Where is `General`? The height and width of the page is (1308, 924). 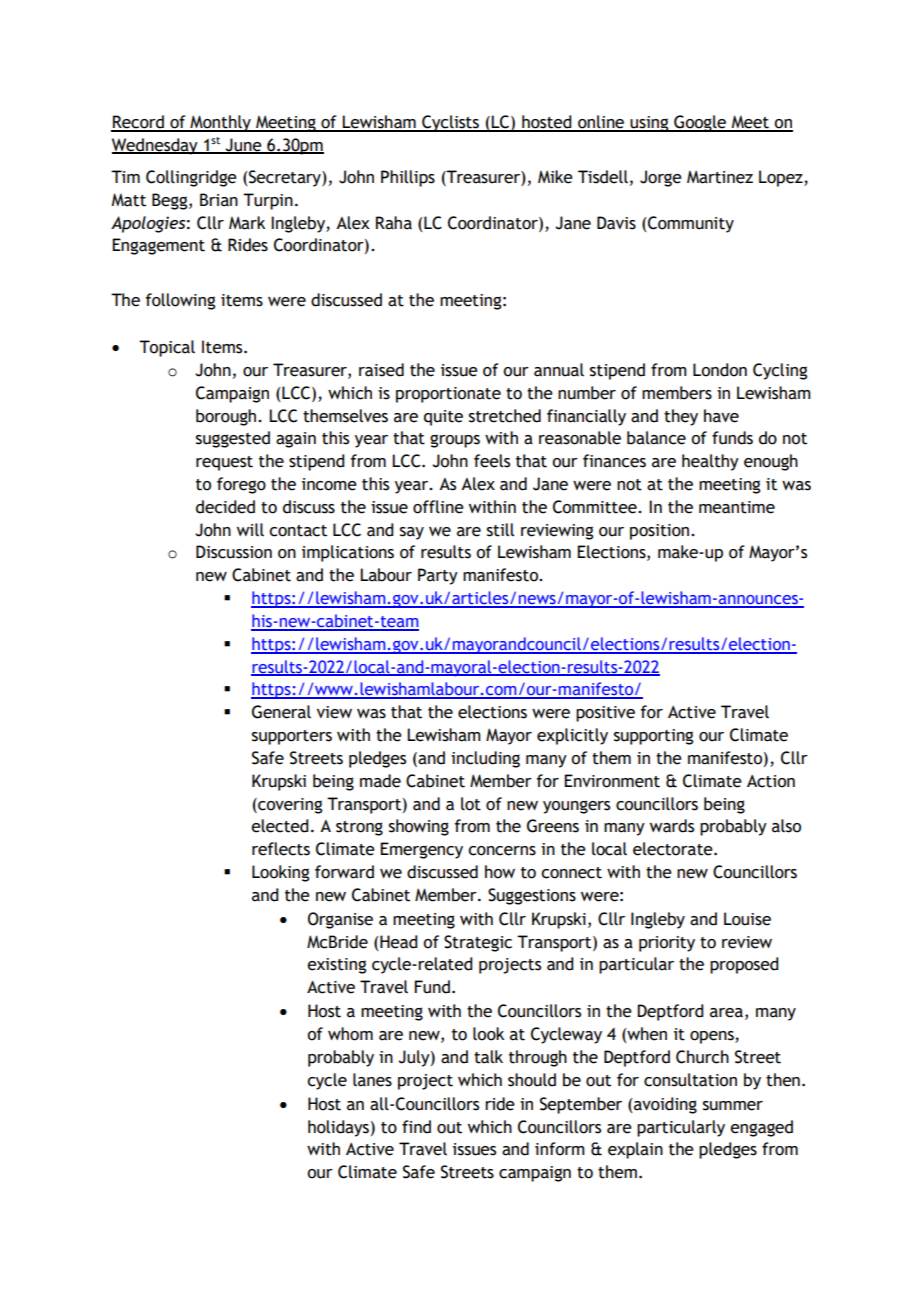
General is located at coordinates (281, 712).
